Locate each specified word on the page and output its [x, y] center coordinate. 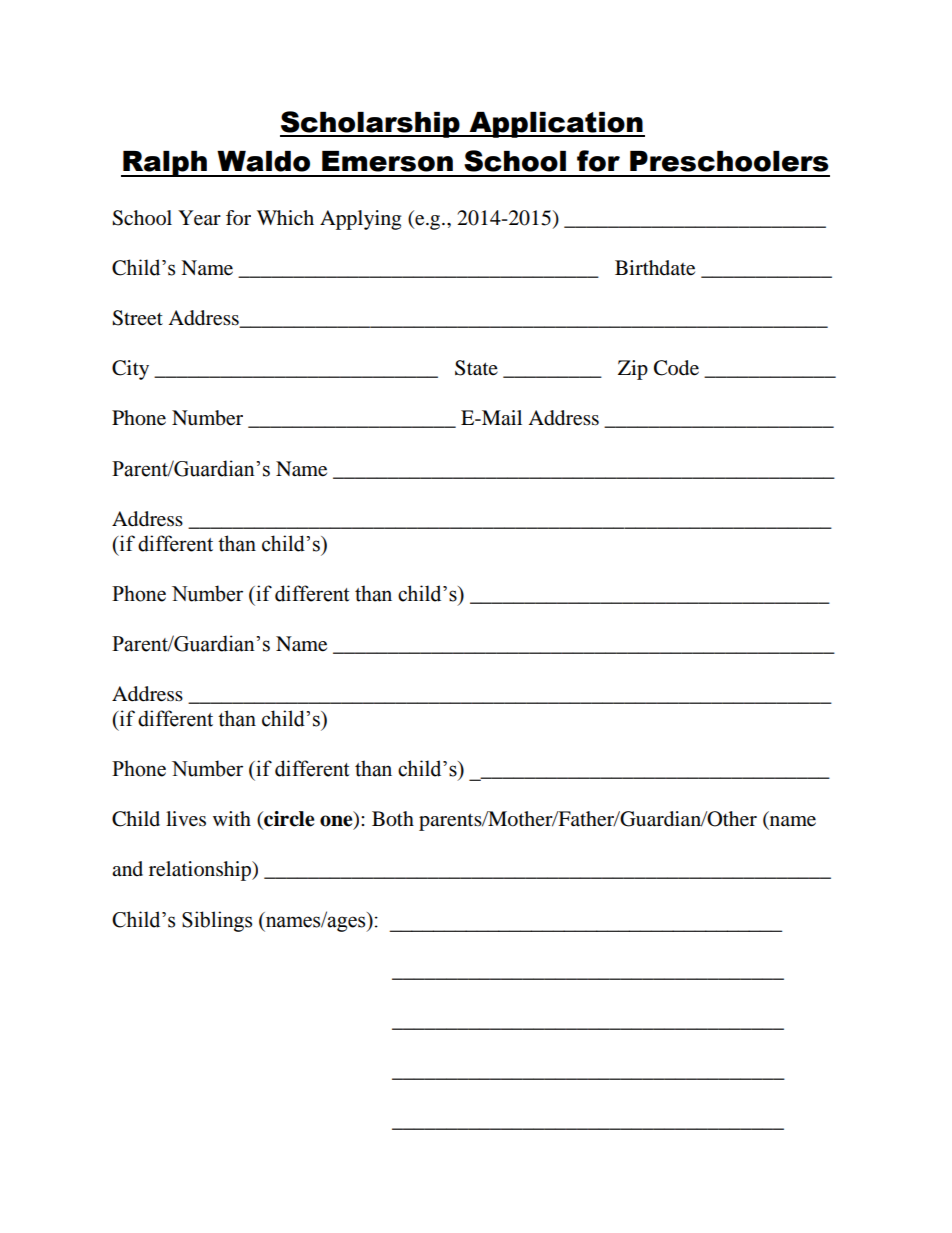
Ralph [165, 164]
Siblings [217, 921]
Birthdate [655, 268]
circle [288, 820]
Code [676, 368]
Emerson [387, 161]
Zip [633, 370]
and [127, 868]
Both [393, 819]
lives [186, 819]
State [476, 368]
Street [137, 318]
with [232, 818]
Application [556, 125]
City [130, 370]
